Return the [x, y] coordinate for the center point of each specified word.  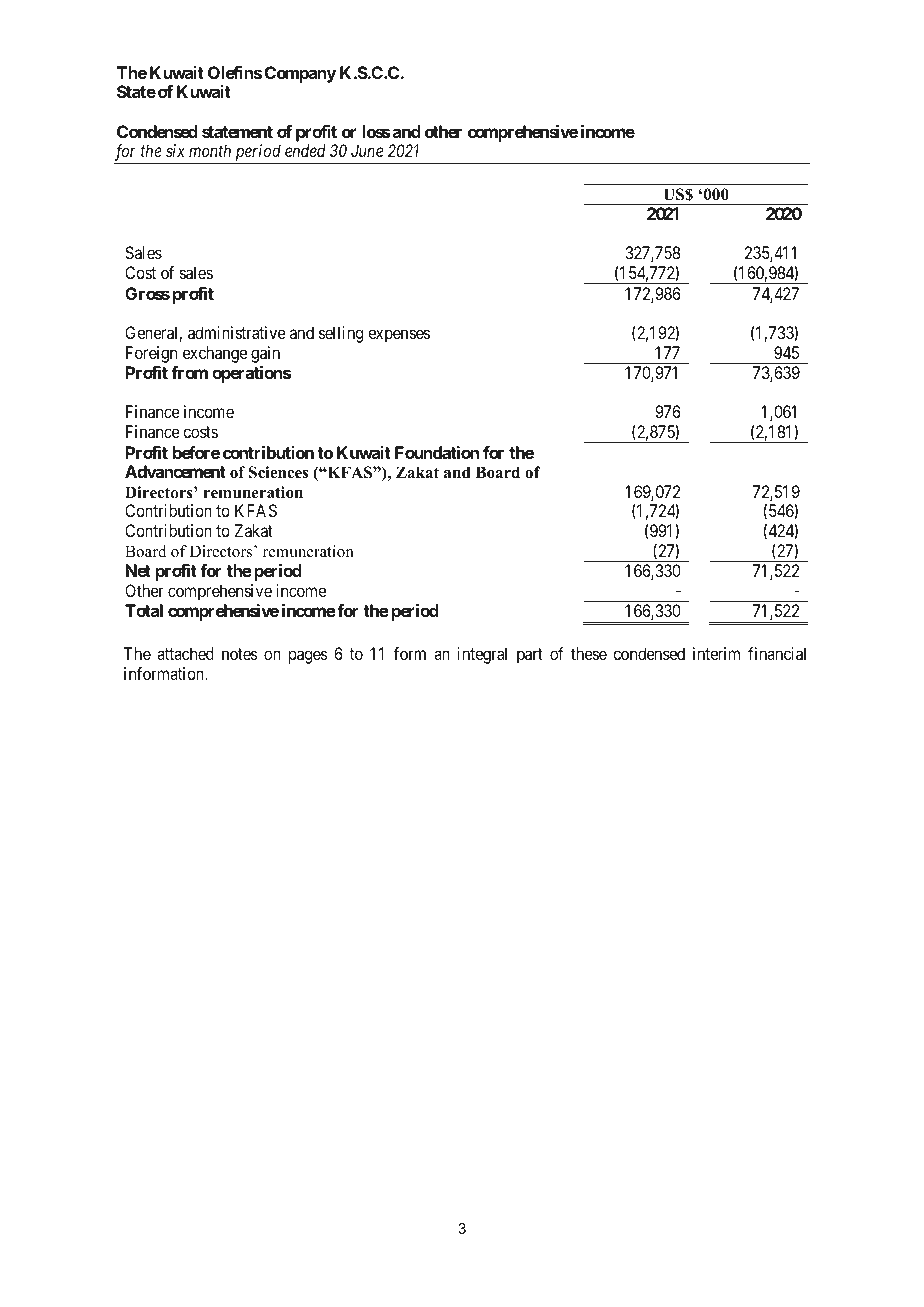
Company [300, 74]
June [367, 150]
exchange [215, 354]
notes [240, 654]
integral [482, 655]
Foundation [437, 452]
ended [305, 150]
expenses [399, 336]
